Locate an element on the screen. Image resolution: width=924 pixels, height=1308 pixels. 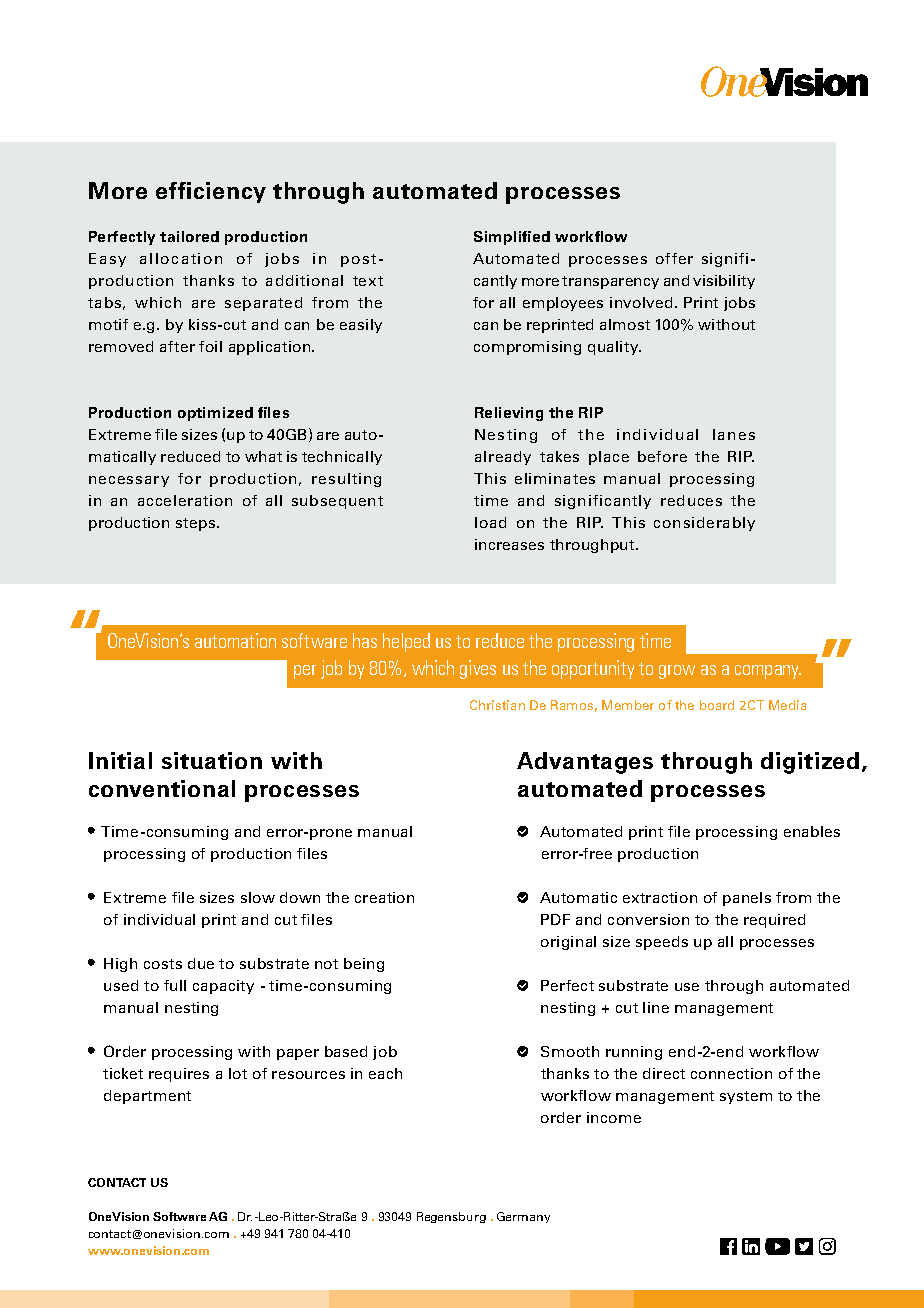
load is located at coordinates (490, 522).
